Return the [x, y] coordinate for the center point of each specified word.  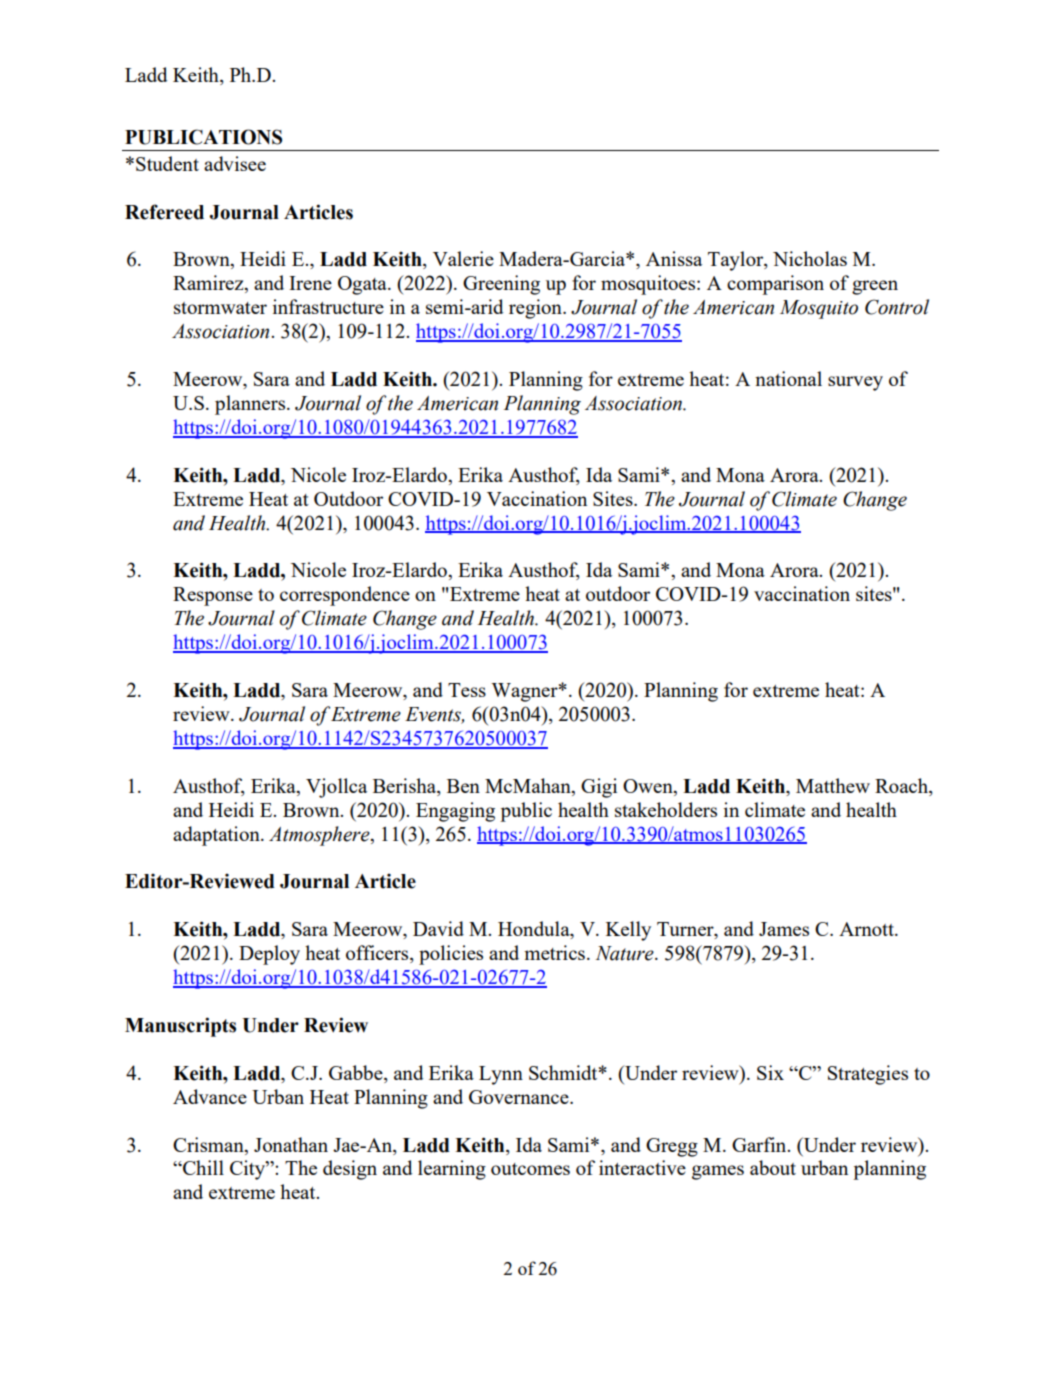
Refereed [164, 212]
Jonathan [291, 1144]
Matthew [833, 785]
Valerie [463, 258]
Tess [467, 690]
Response [213, 596]
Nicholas [810, 258]
